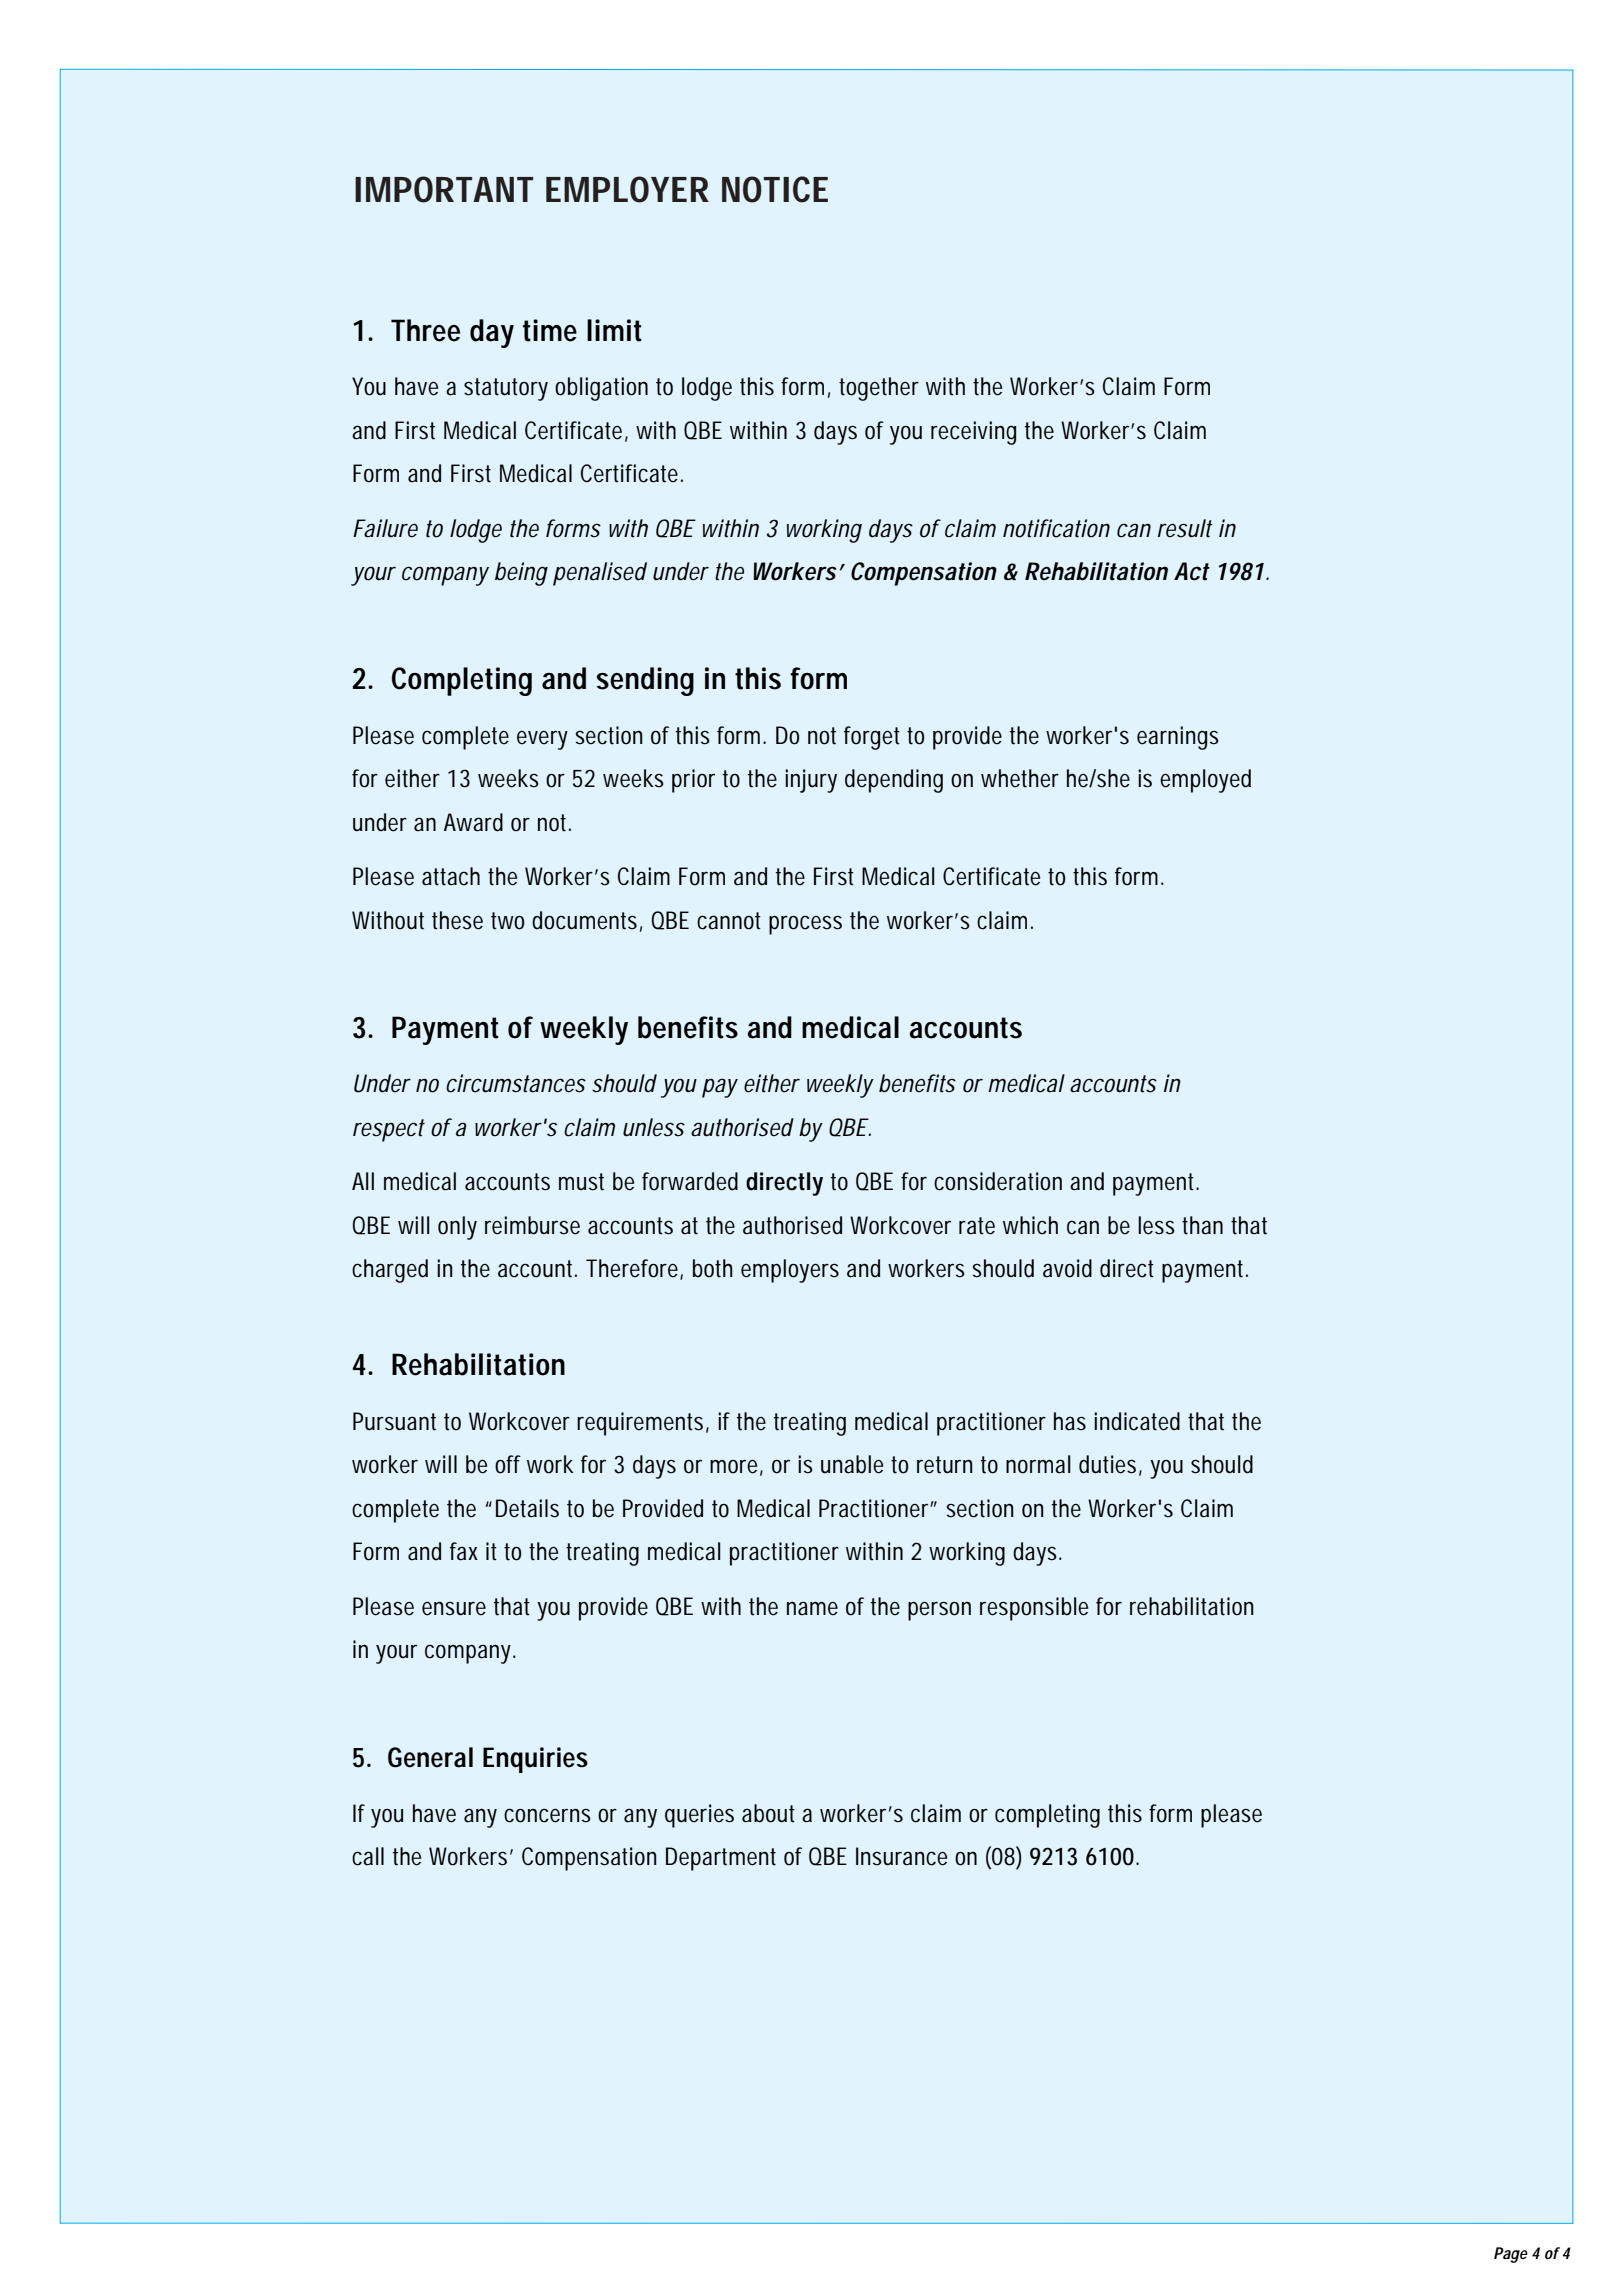  What do you see at coordinates (973, 433) in the screenshot?
I see `receiving` at bounding box center [973, 433].
